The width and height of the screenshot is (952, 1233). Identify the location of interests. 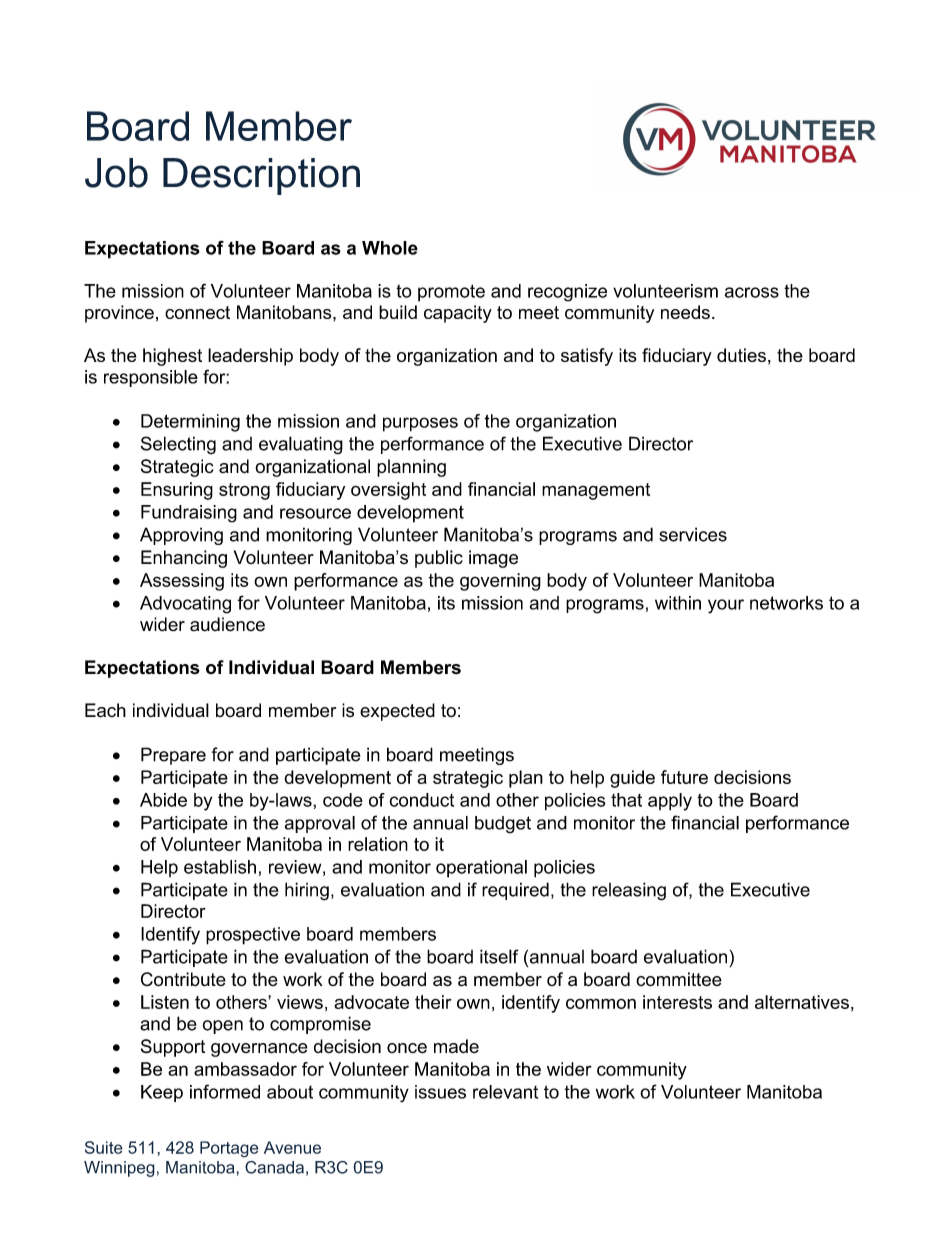
(677, 1002).
